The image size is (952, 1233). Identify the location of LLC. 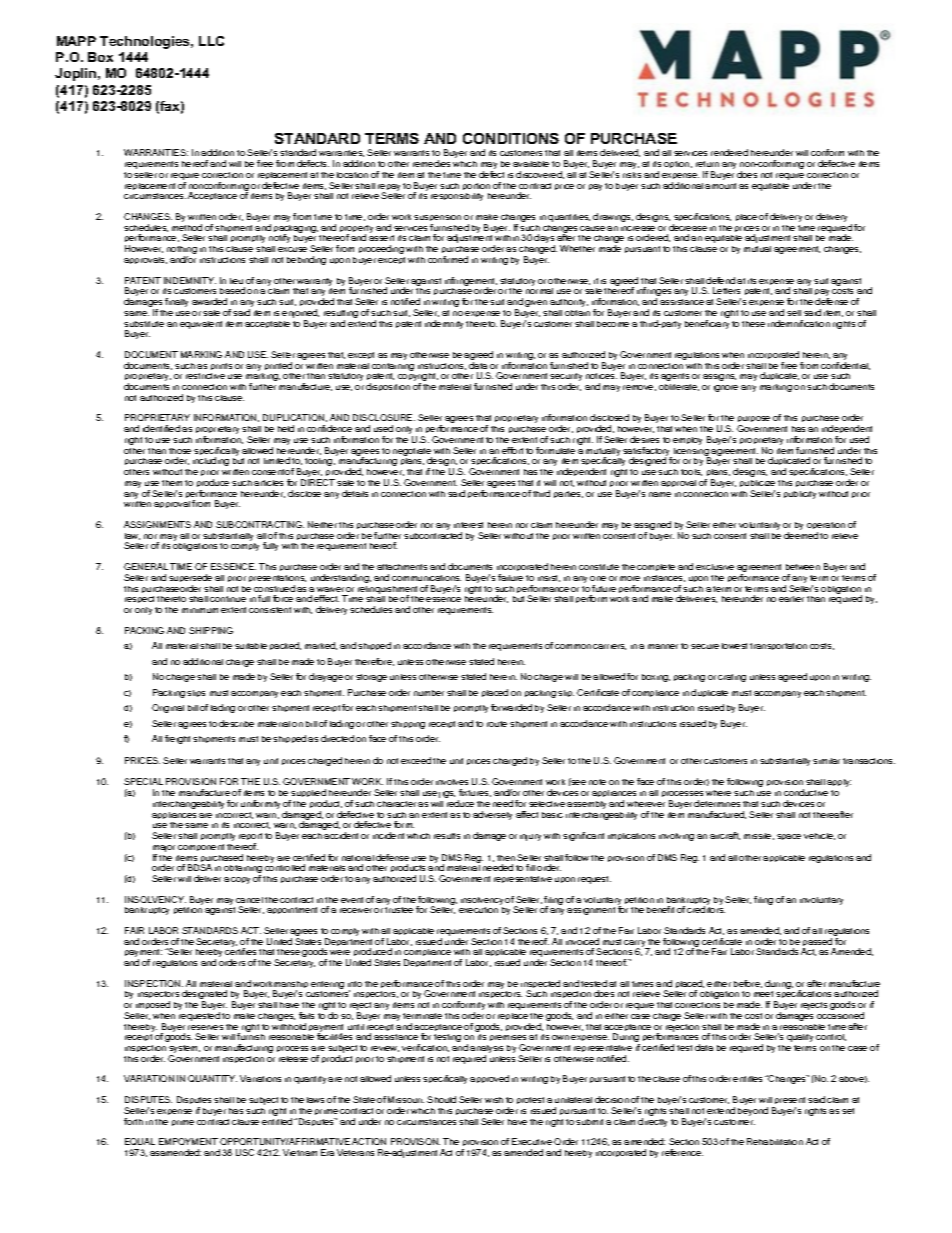
(211, 41).
